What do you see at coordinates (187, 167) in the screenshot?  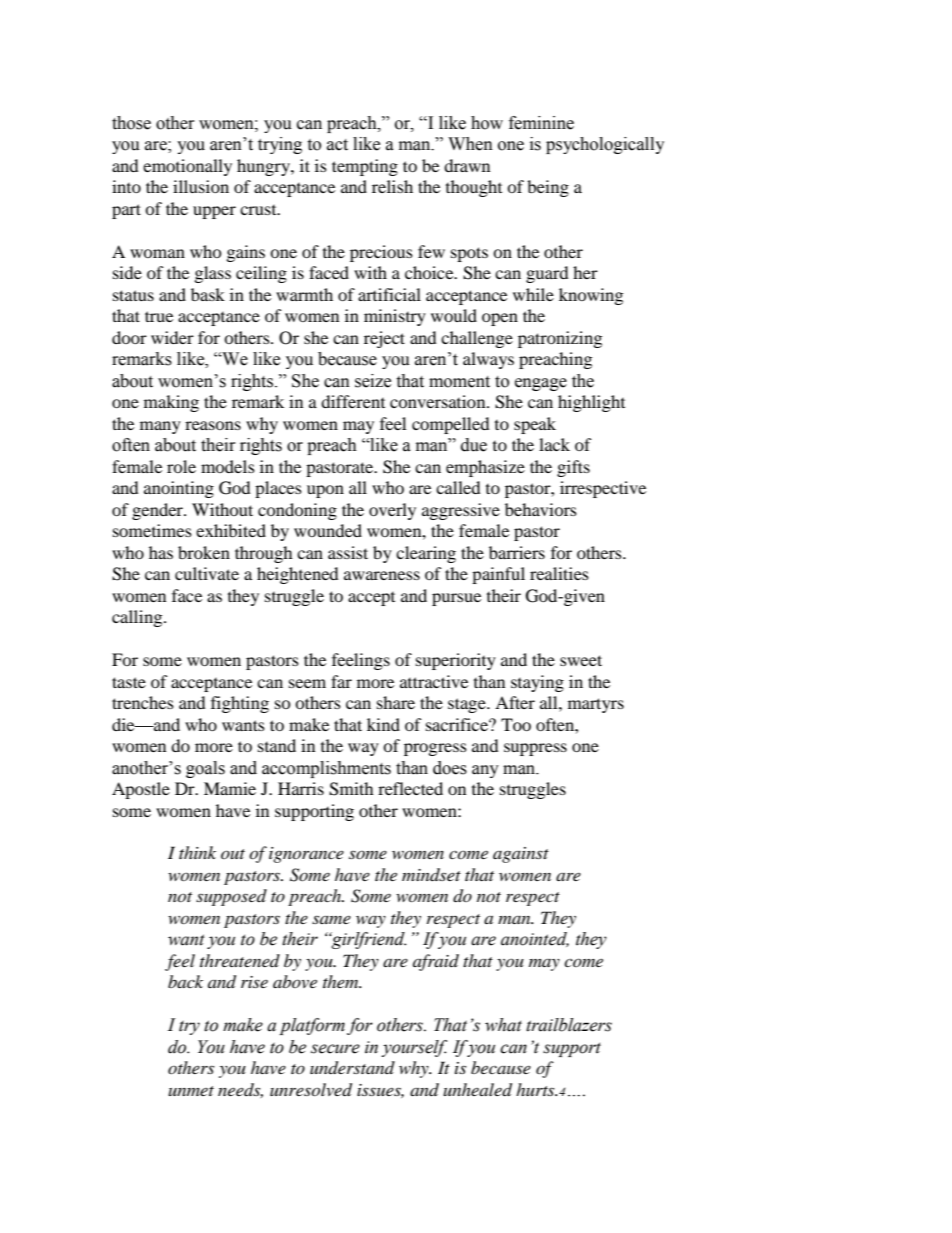 I see `emotionally` at bounding box center [187, 167].
